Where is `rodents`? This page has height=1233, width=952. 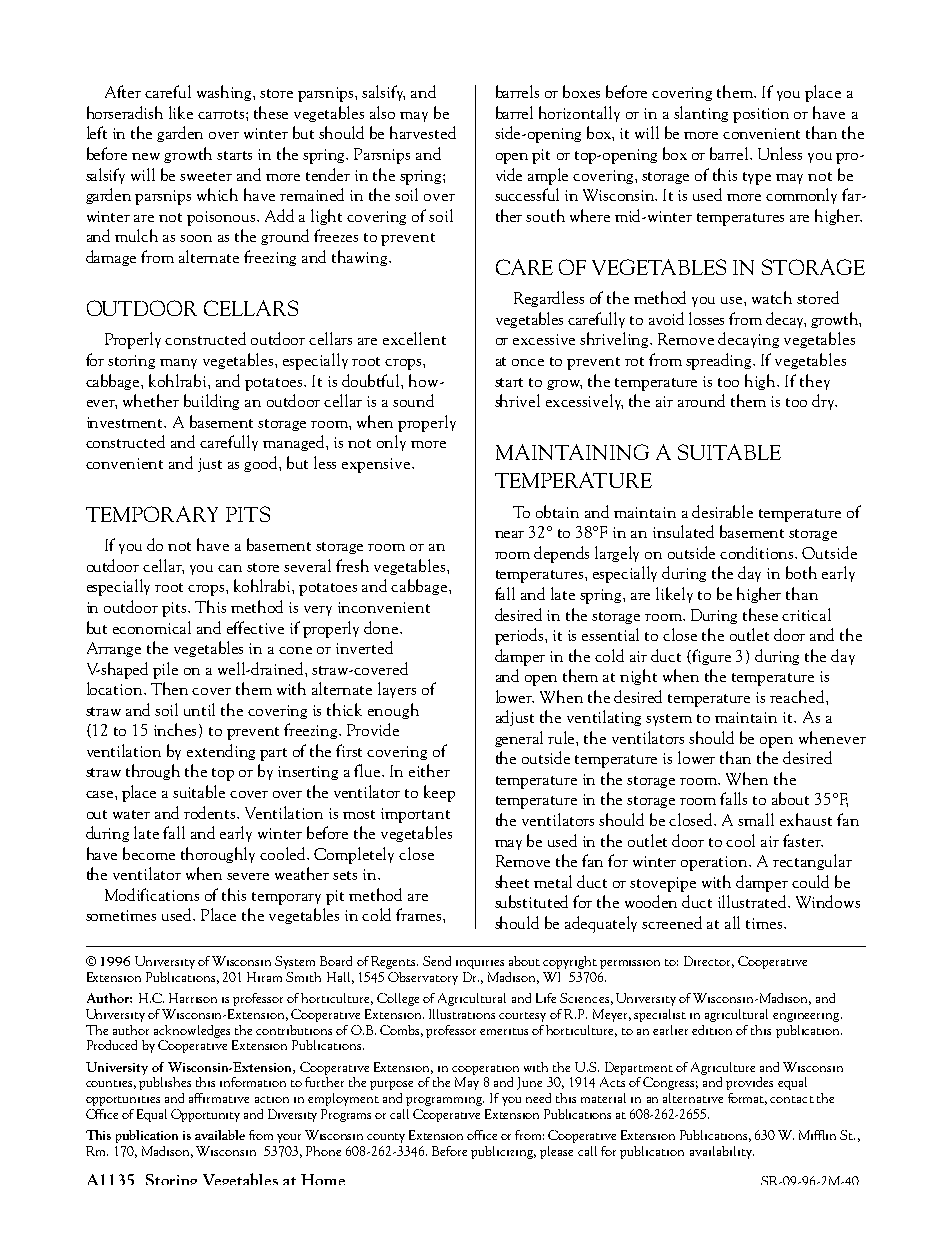 rodents is located at coordinates (211, 812).
